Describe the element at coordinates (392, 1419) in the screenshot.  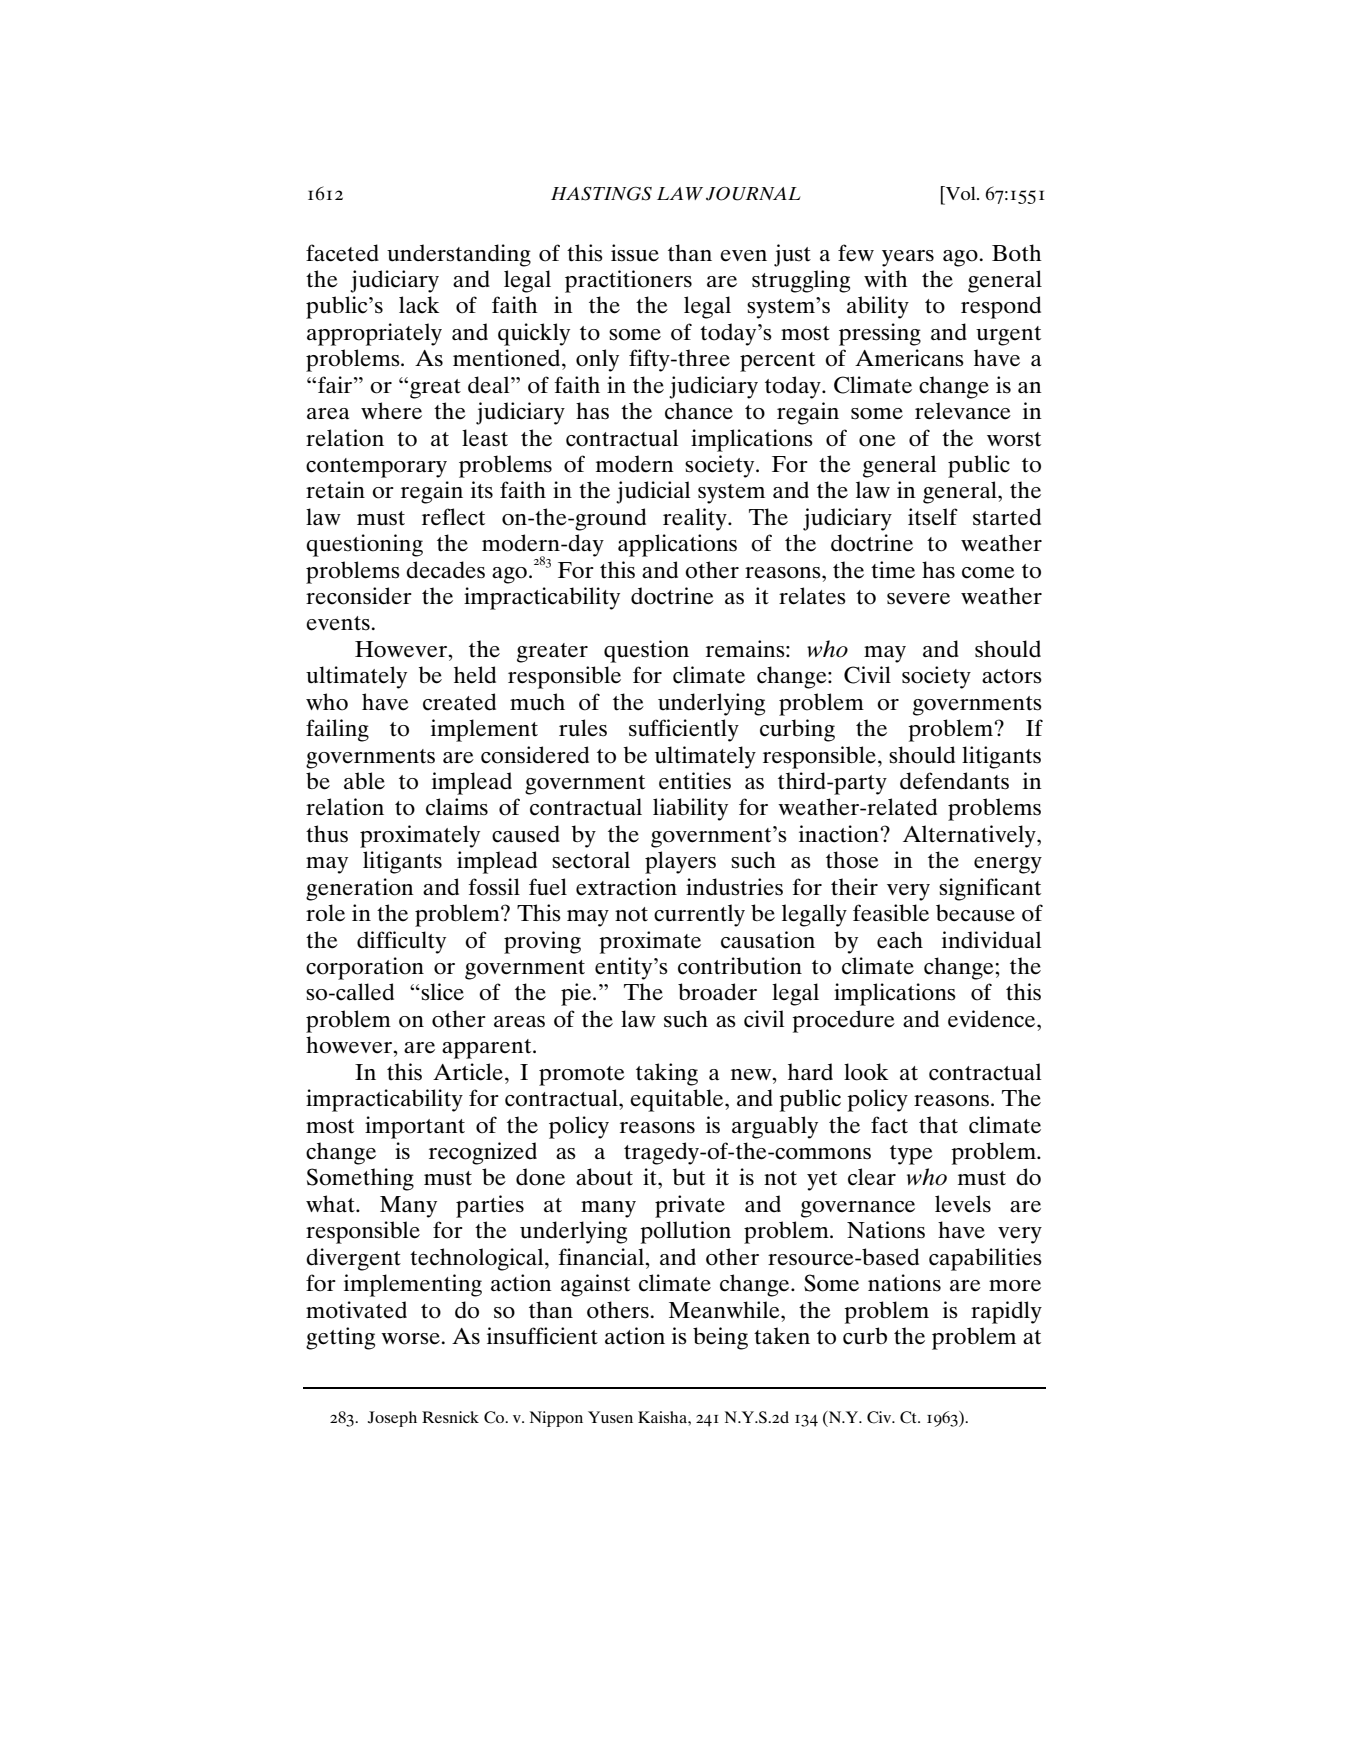
I see `Joseph` at that location.
